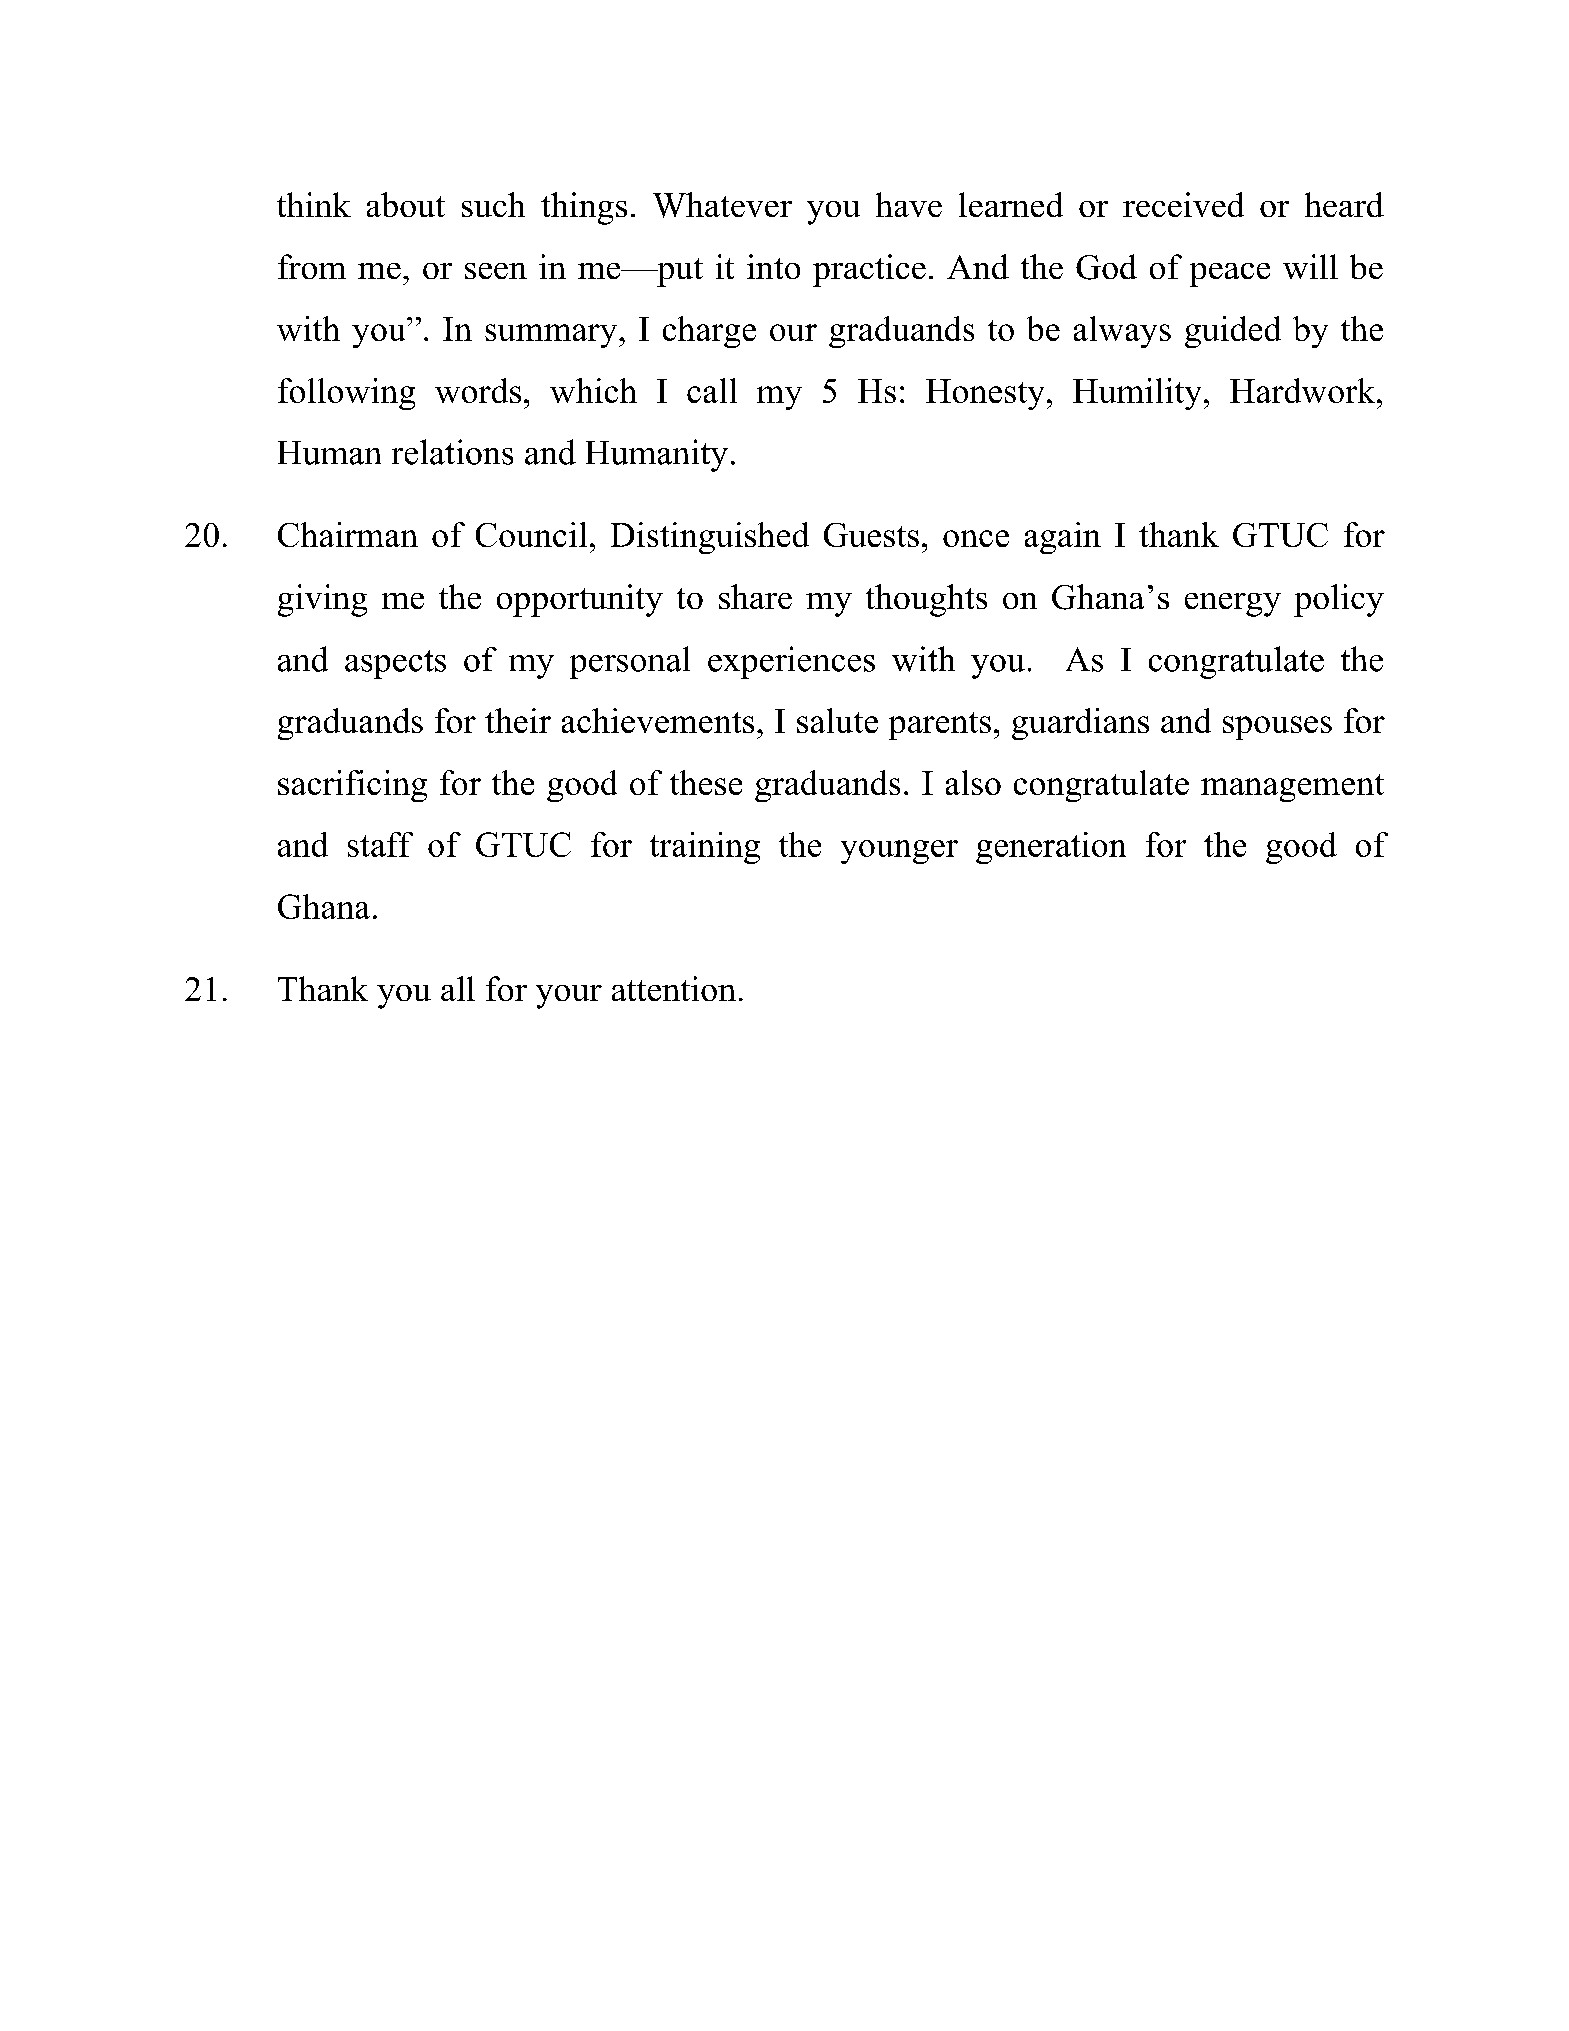 The width and height of the screenshot is (1569, 2031). I want to click on have, so click(909, 204).
